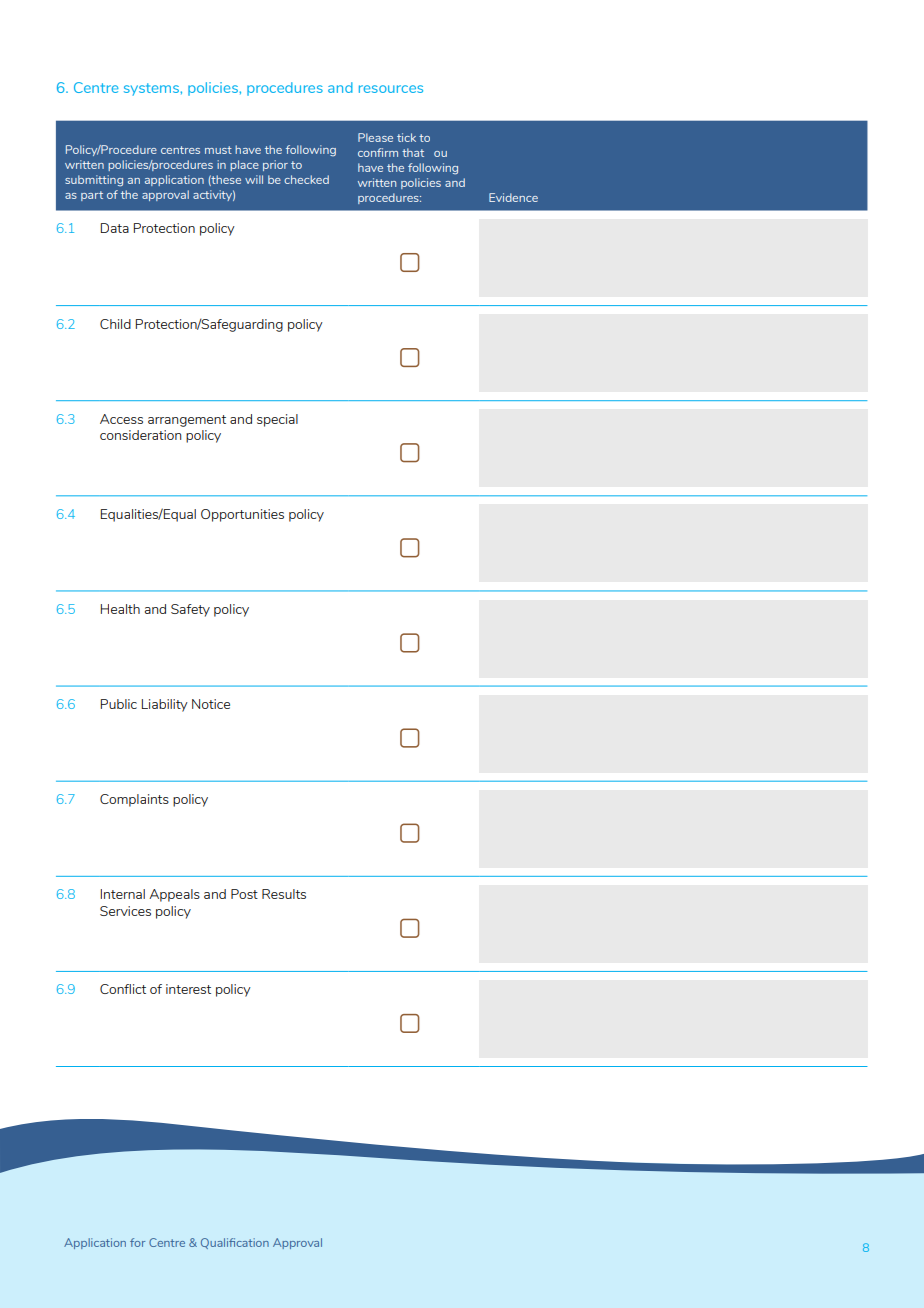 The width and height of the screenshot is (924, 1308). Describe the element at coordinates (235, 1243) in the screenshot. I see `Qualification` at that location.
